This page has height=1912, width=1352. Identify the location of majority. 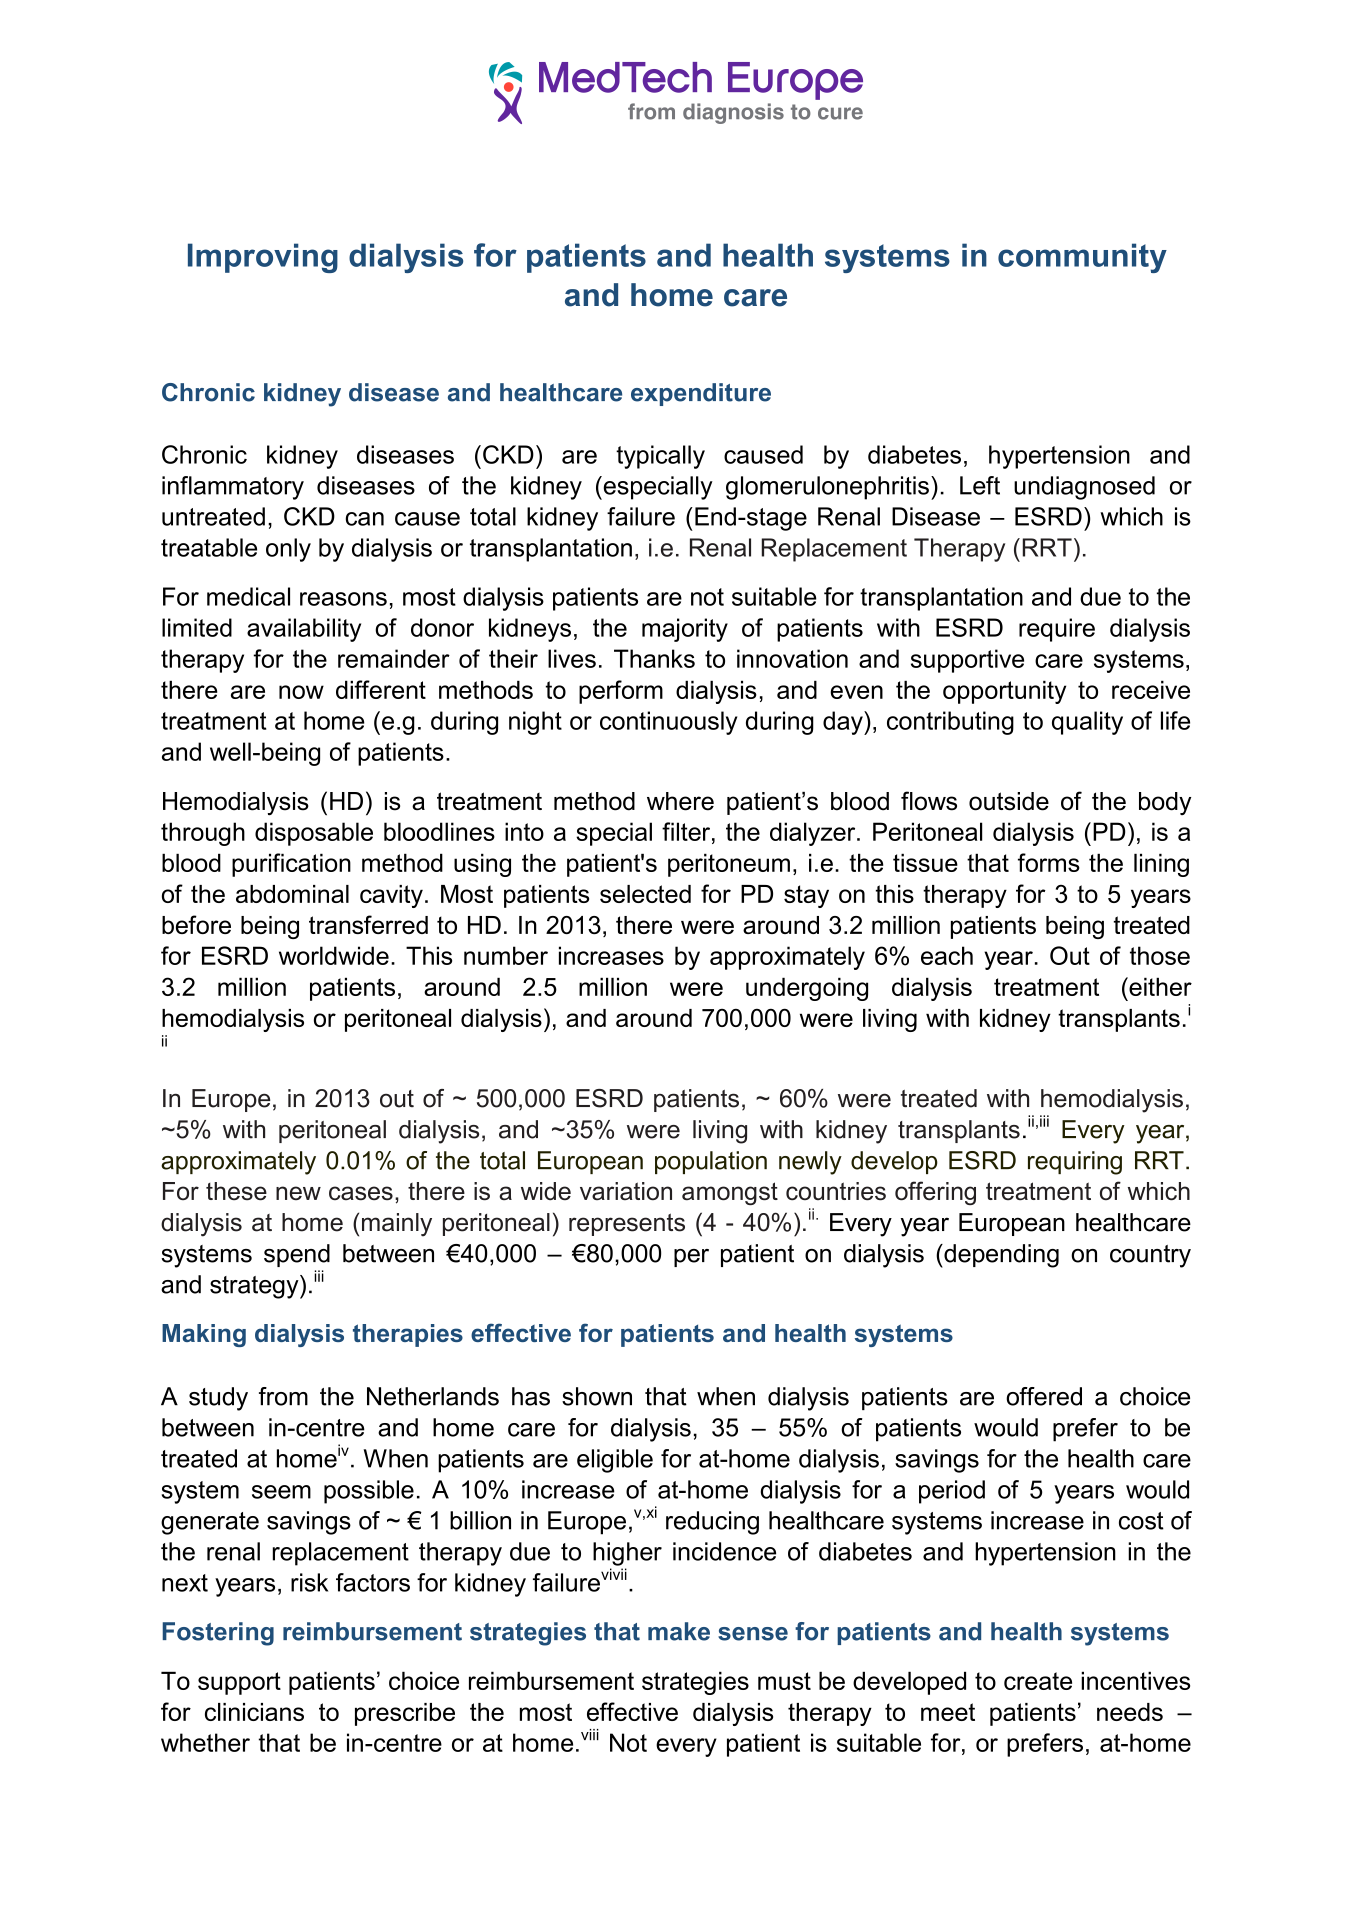
(685, 630).
